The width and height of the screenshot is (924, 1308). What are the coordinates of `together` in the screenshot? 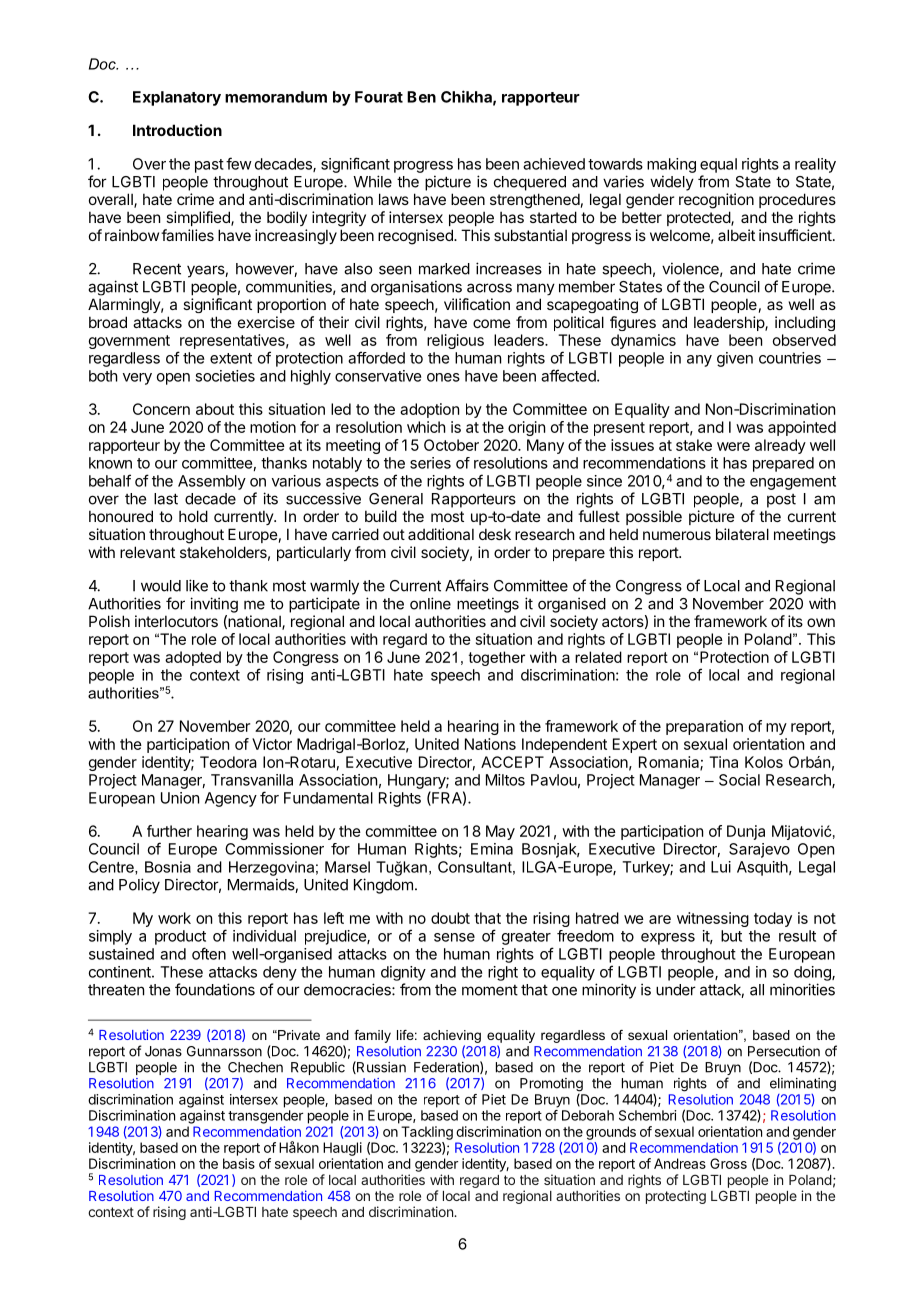 It's located at (497, 658).
